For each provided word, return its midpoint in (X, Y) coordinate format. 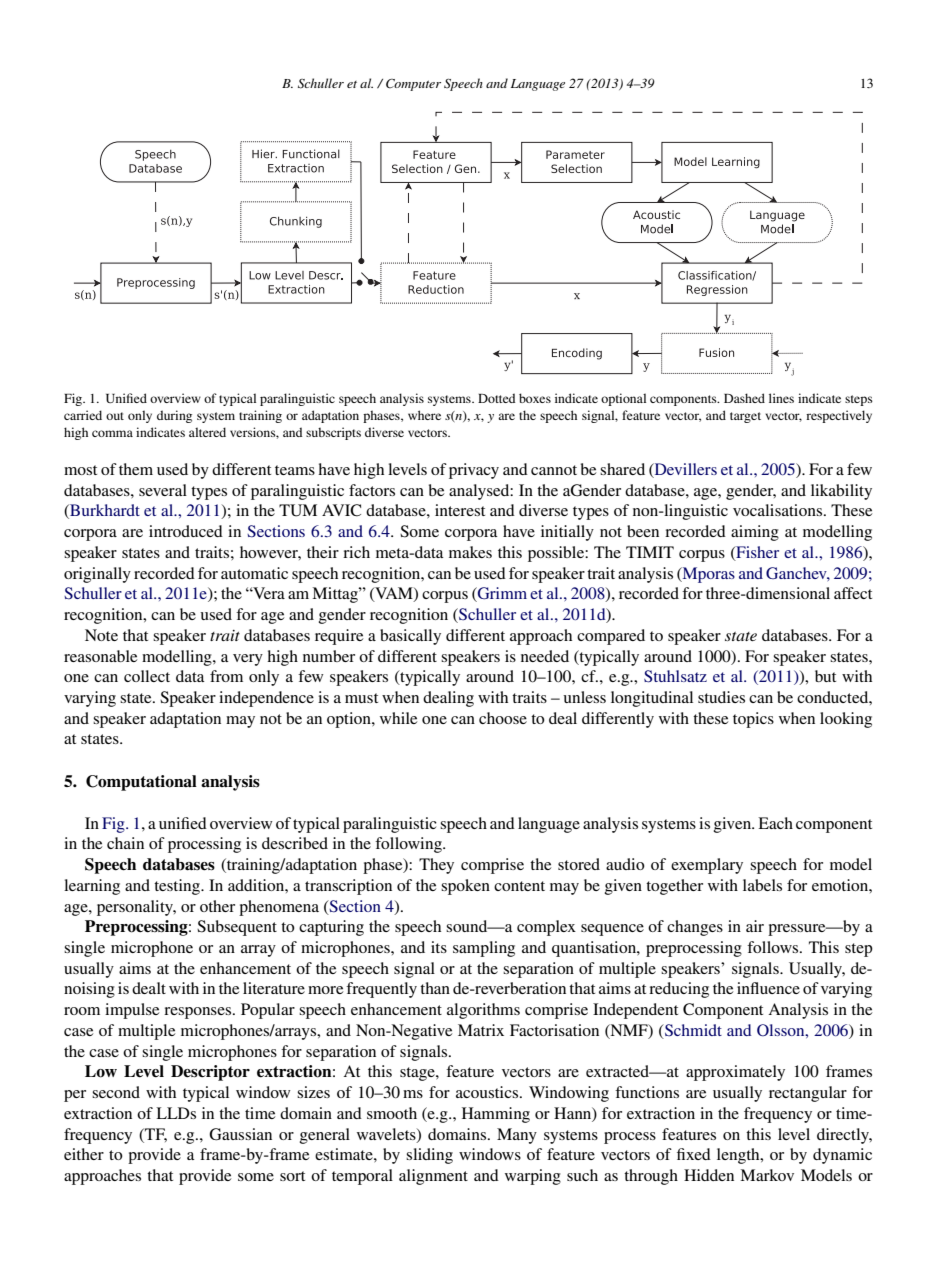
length (739, 1156)
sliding (429, 1156)
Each (775, 823)
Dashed (744, 398)
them (136, 469)
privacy (474, 471)
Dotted (496, 398)
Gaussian (240, 1134)
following (409, 845)
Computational (141, 783)
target (745, 417)
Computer (413, 85)
